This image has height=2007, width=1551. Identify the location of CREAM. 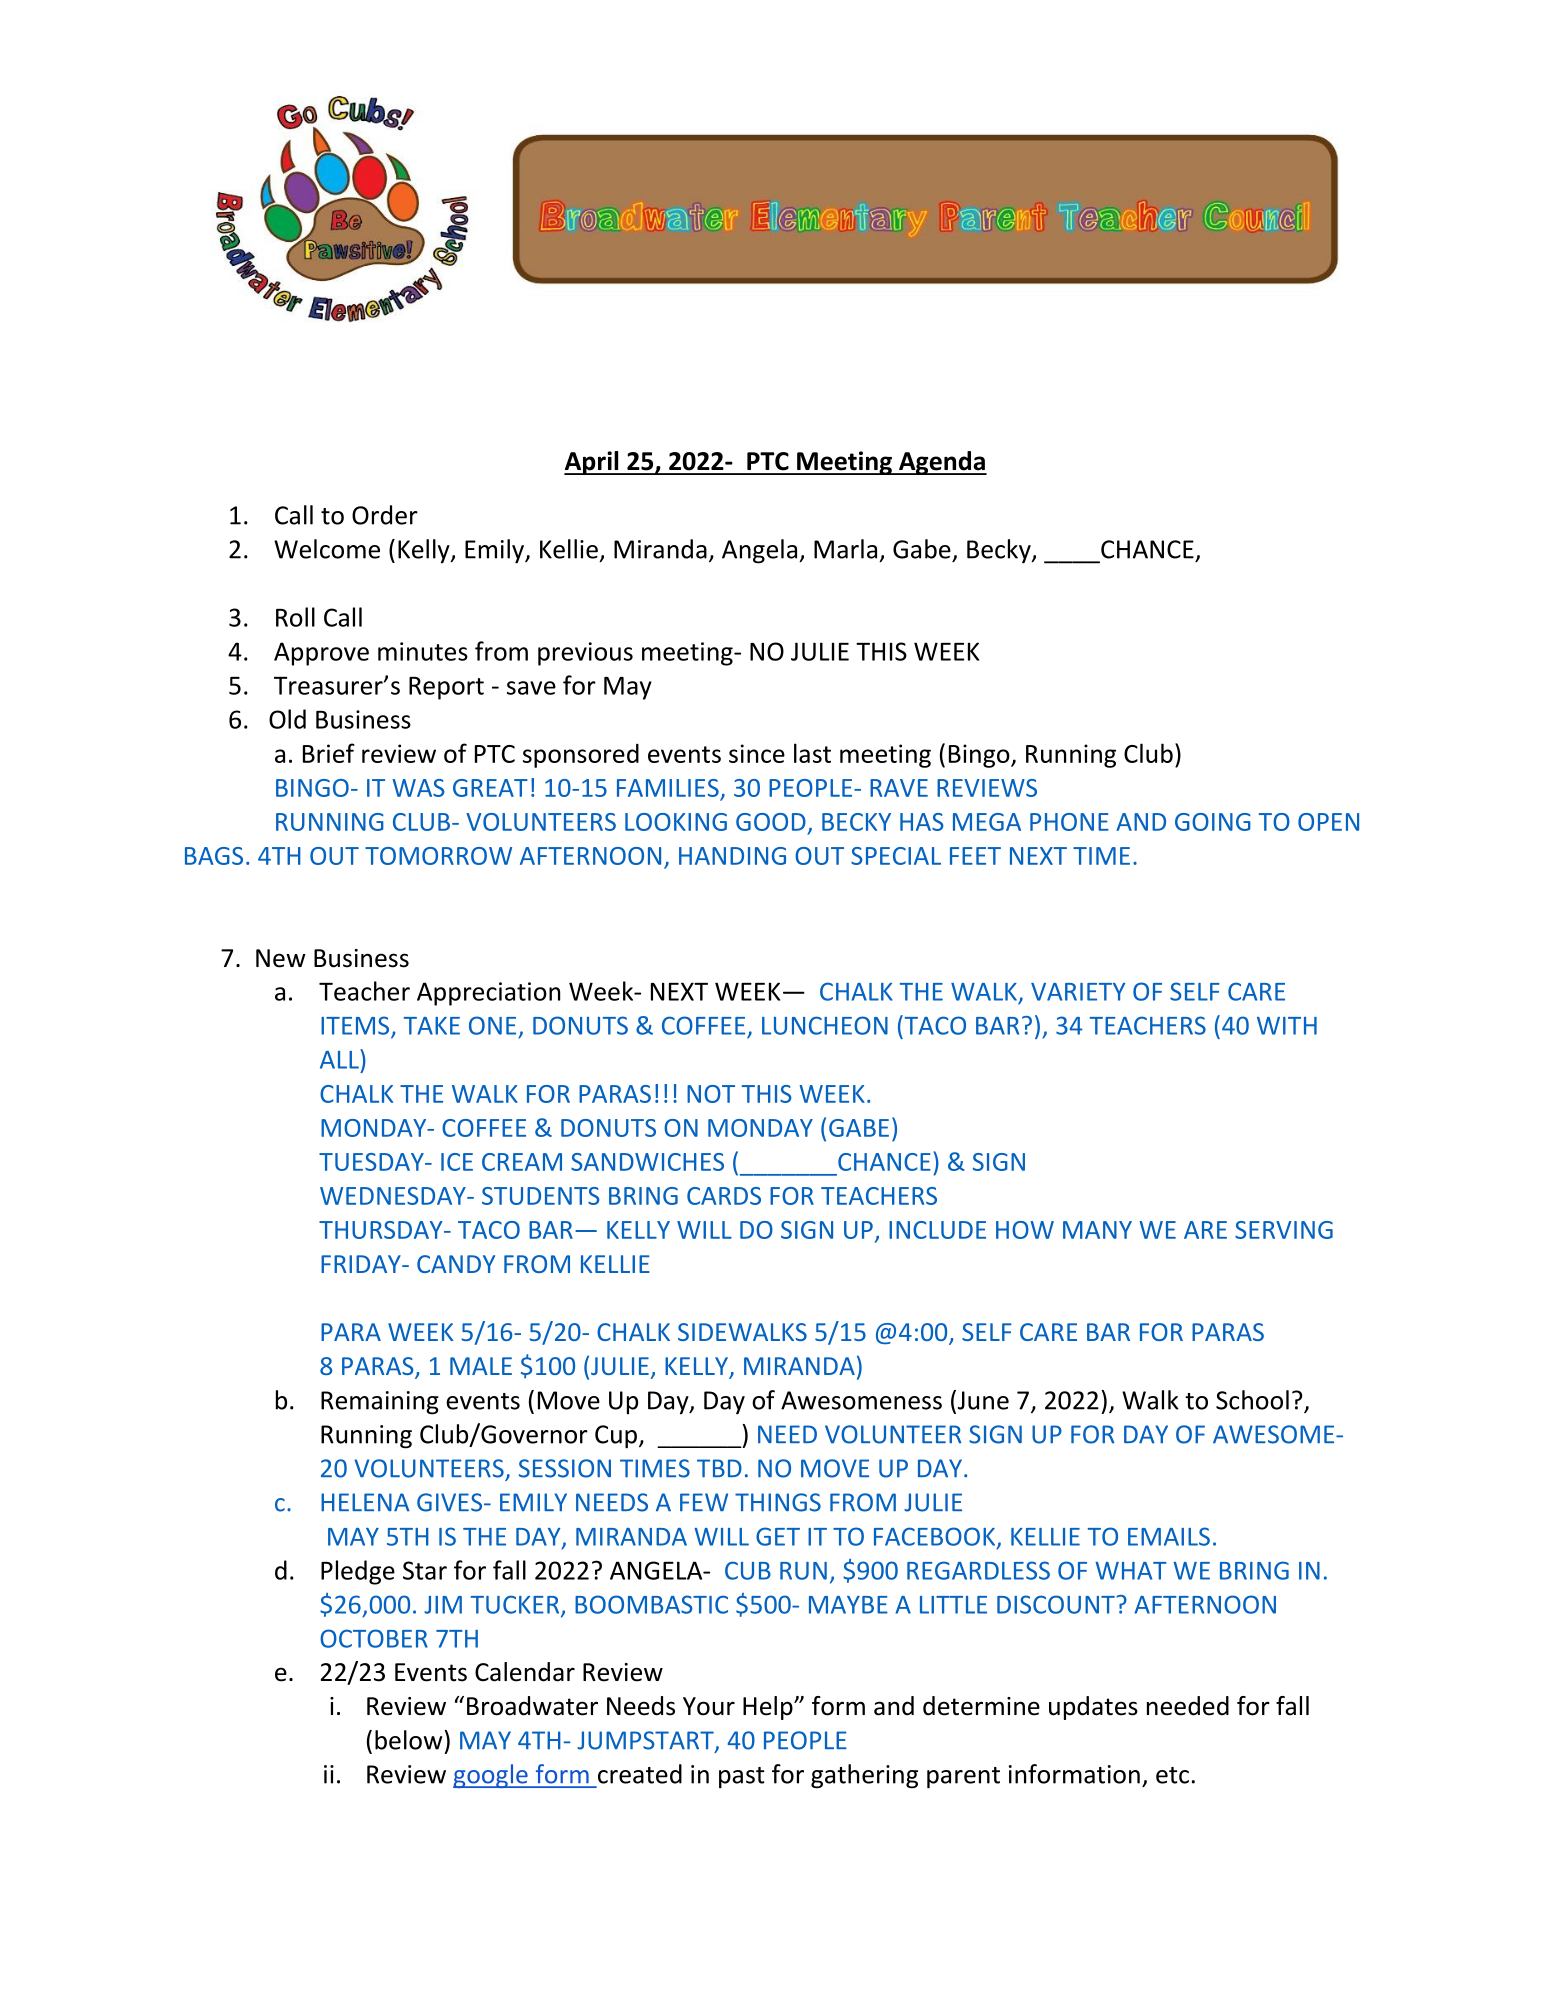
(522, 1162).
